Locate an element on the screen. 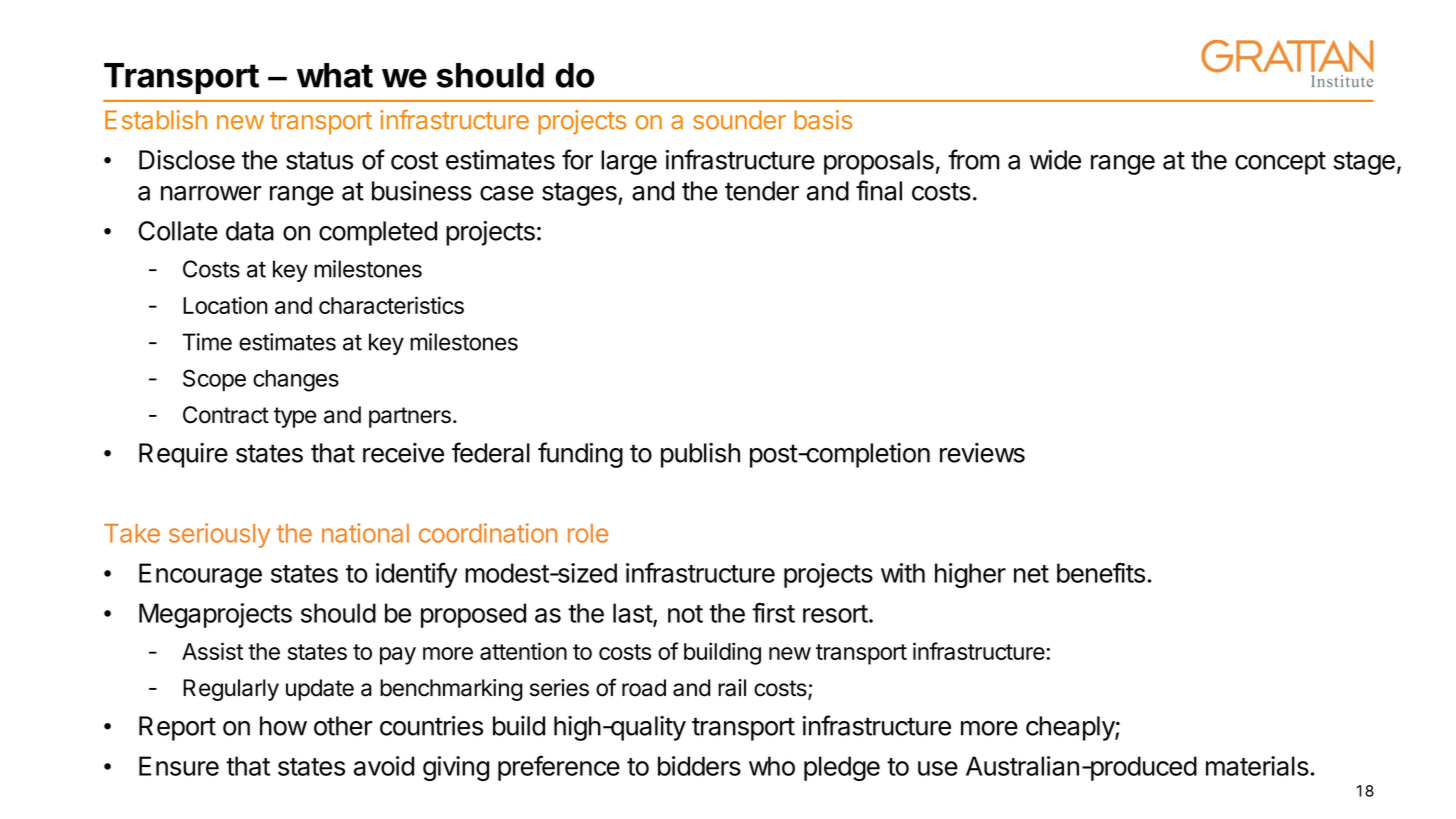 This screenshot has width=1456, height=819. tender is located at coordinates (762, 191).
